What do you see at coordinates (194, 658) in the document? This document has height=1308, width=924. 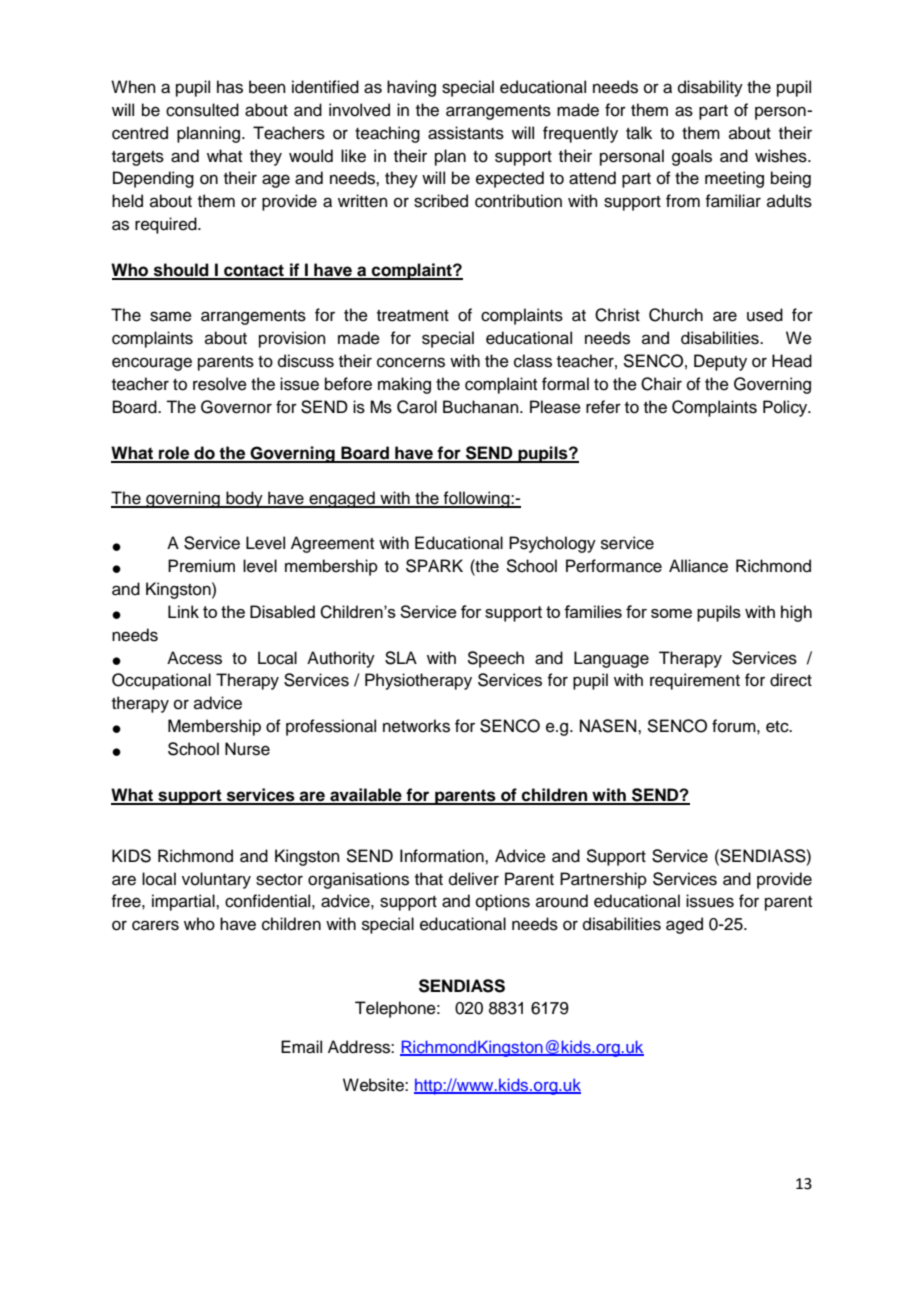 I see `Access` at bounding box center [194, 658].
